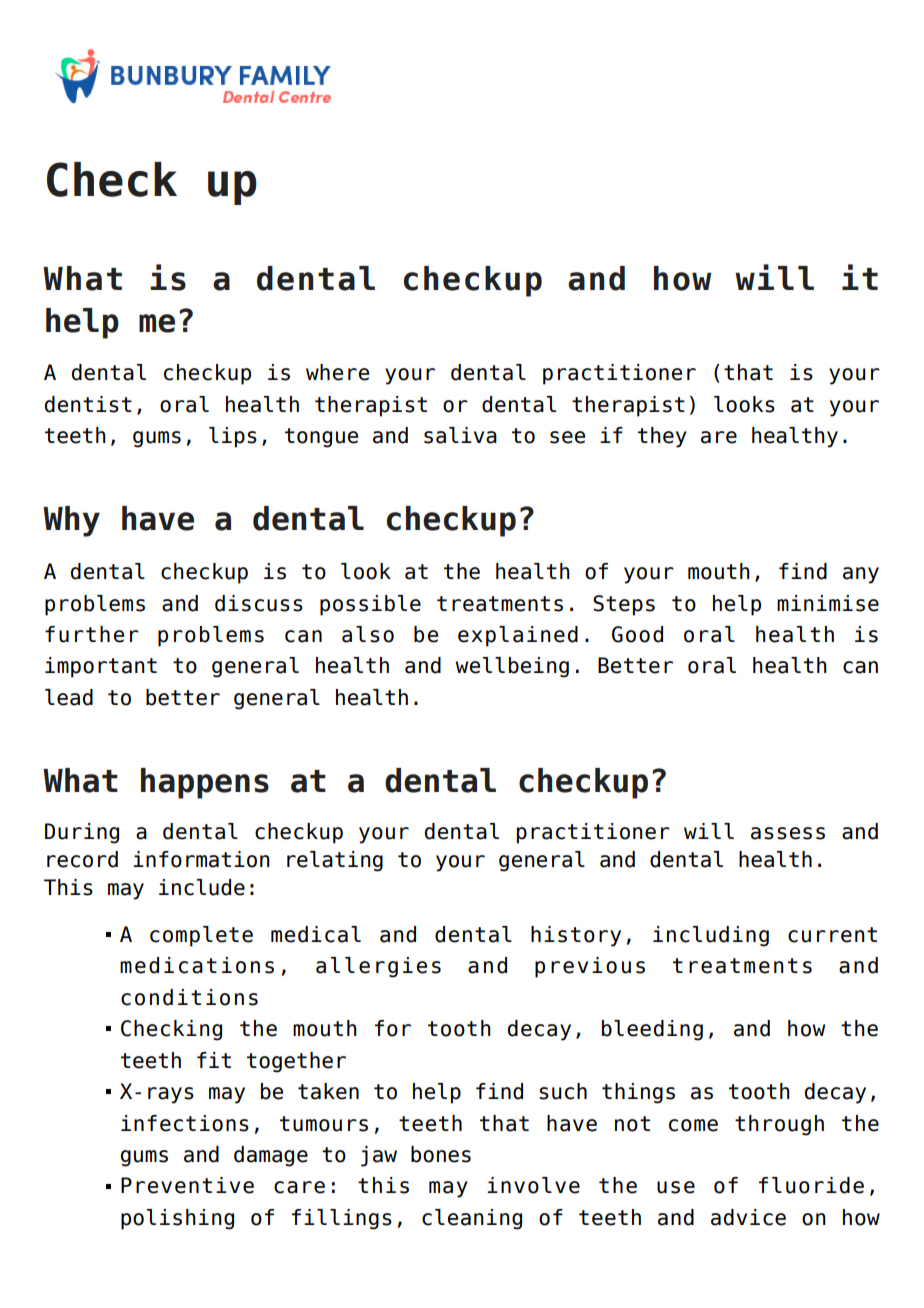  I want to click on including, so click(711, 936).
